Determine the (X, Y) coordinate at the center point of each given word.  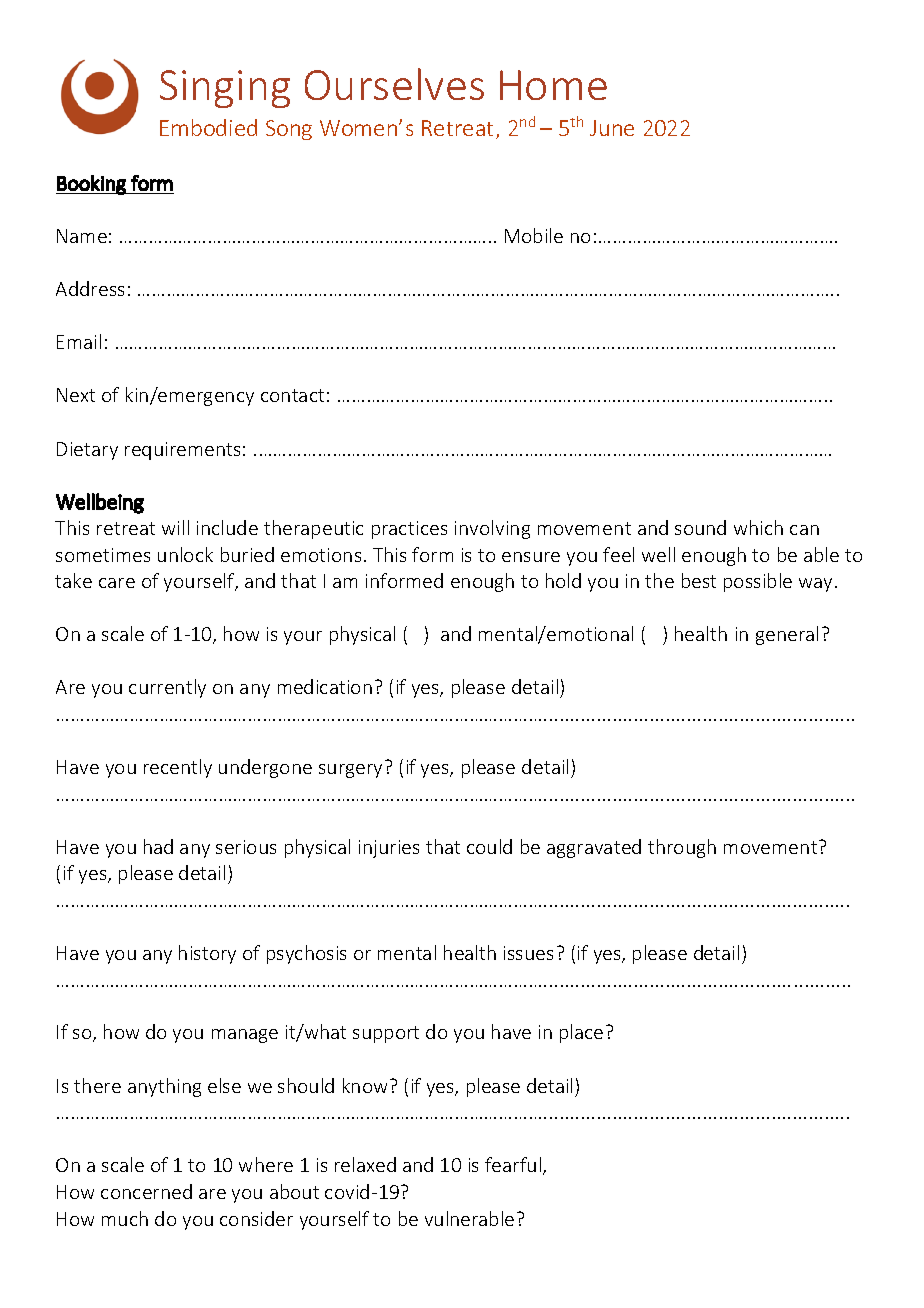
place (581, 1033)
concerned (146, 1191)
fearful (514, 1166)
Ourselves (394, 84)
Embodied (208, 127)
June (612, 128)
